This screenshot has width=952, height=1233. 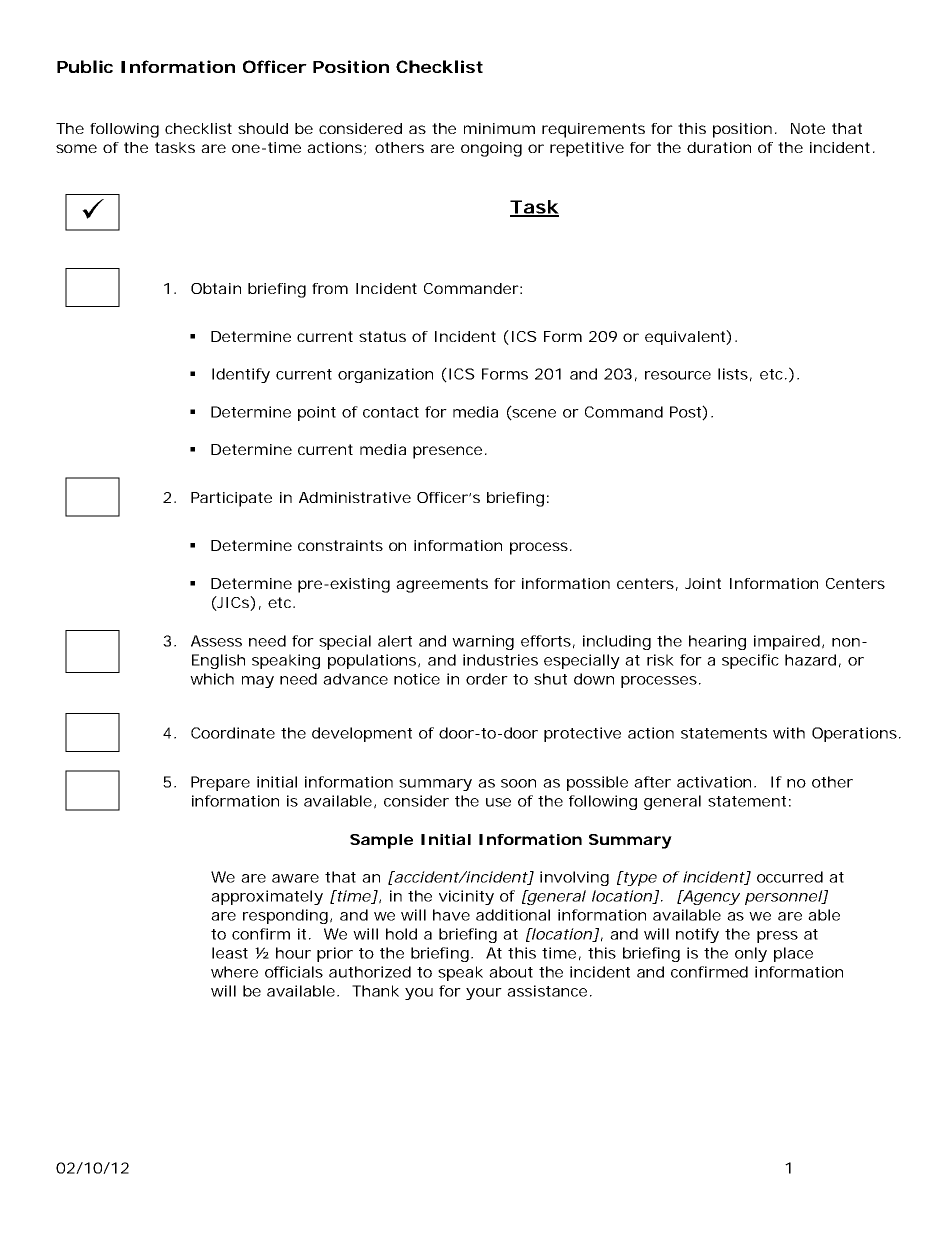 What do you see at coordinates (499, 128) in the screenshot?
I see `minimum` at bounding box center [499, 128].
